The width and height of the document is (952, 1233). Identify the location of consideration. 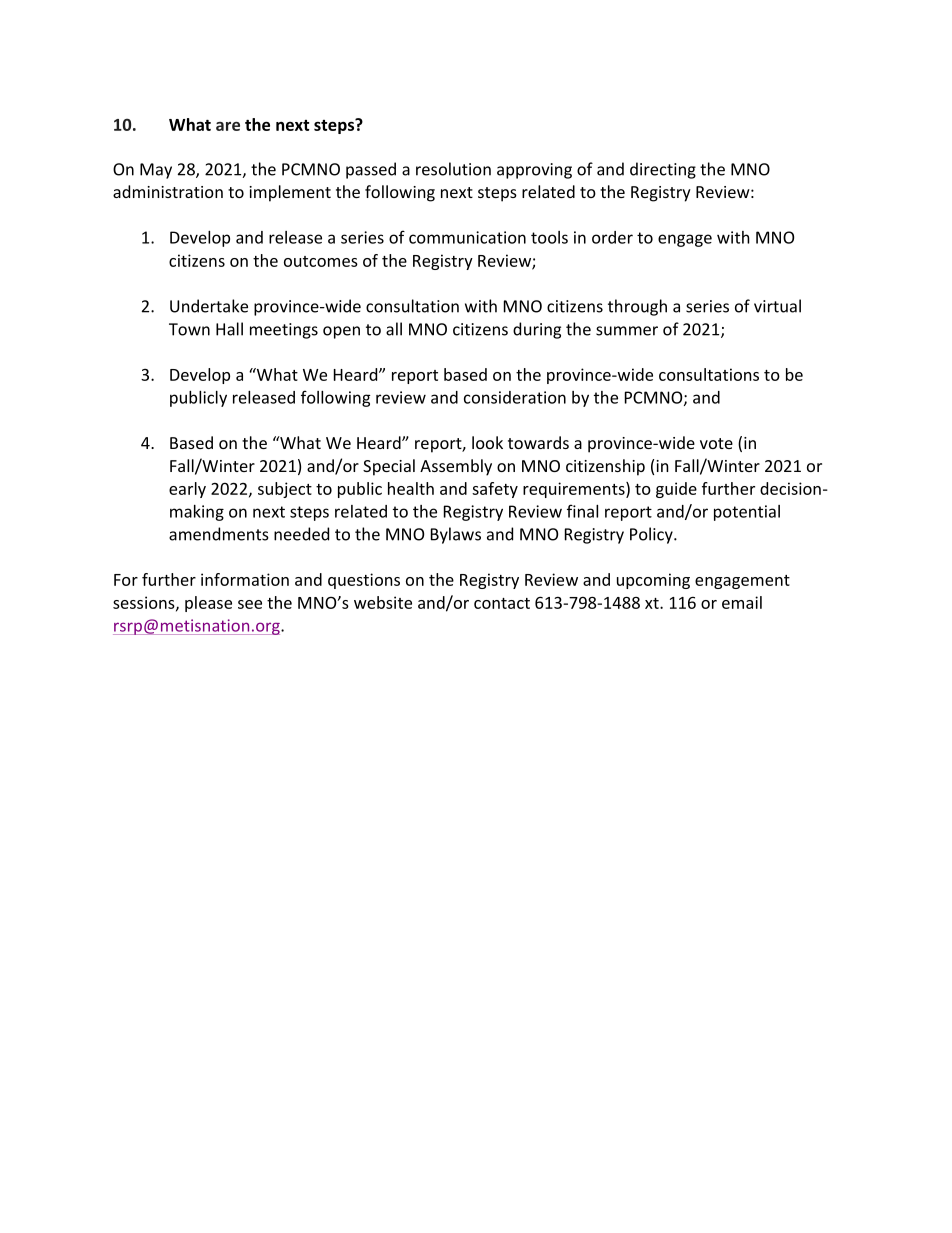
(515, 397).
